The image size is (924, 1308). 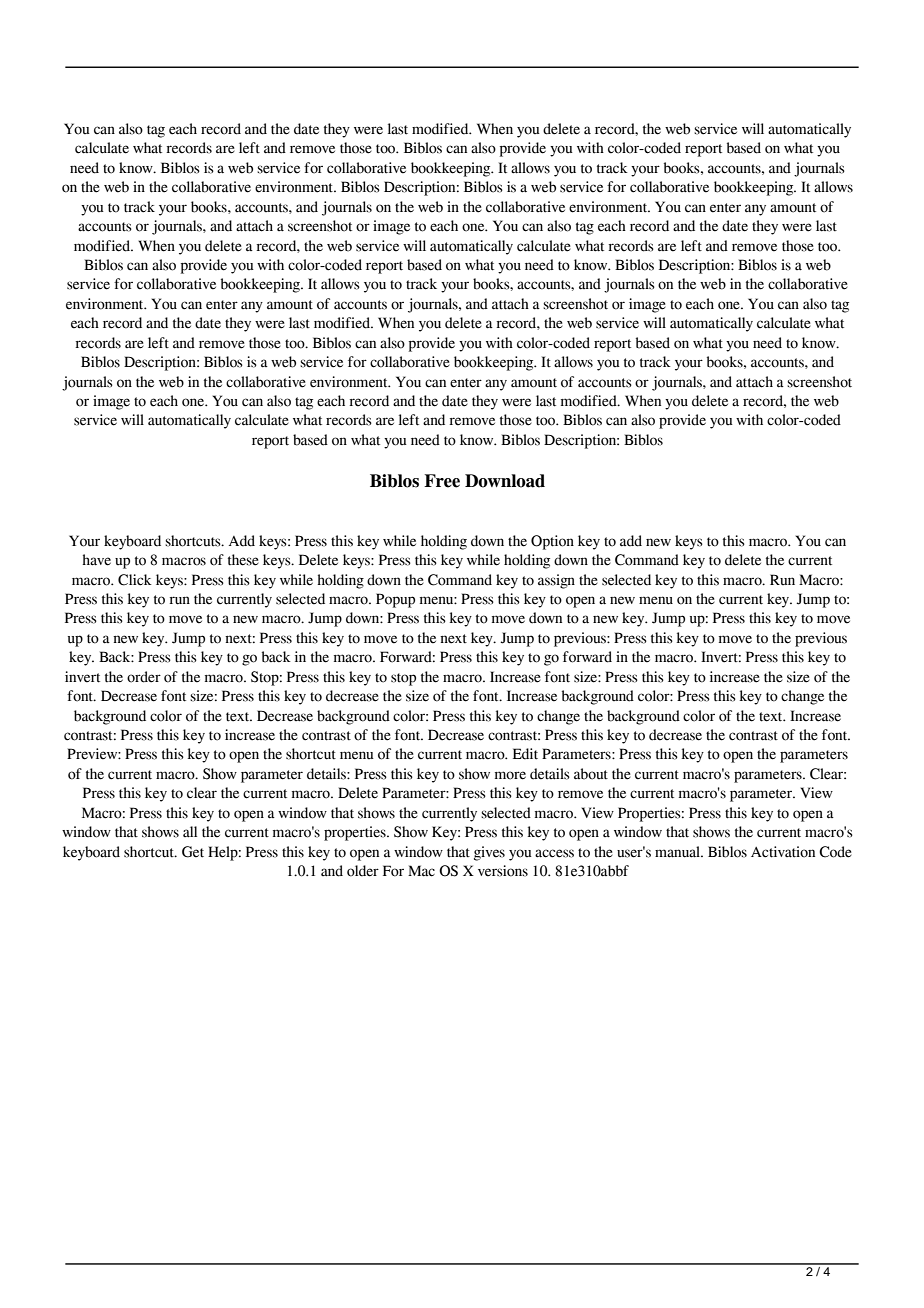 What do you see at coordinates (556, 581) in the page?
I see `assign` at bounding box center [556, 581].
